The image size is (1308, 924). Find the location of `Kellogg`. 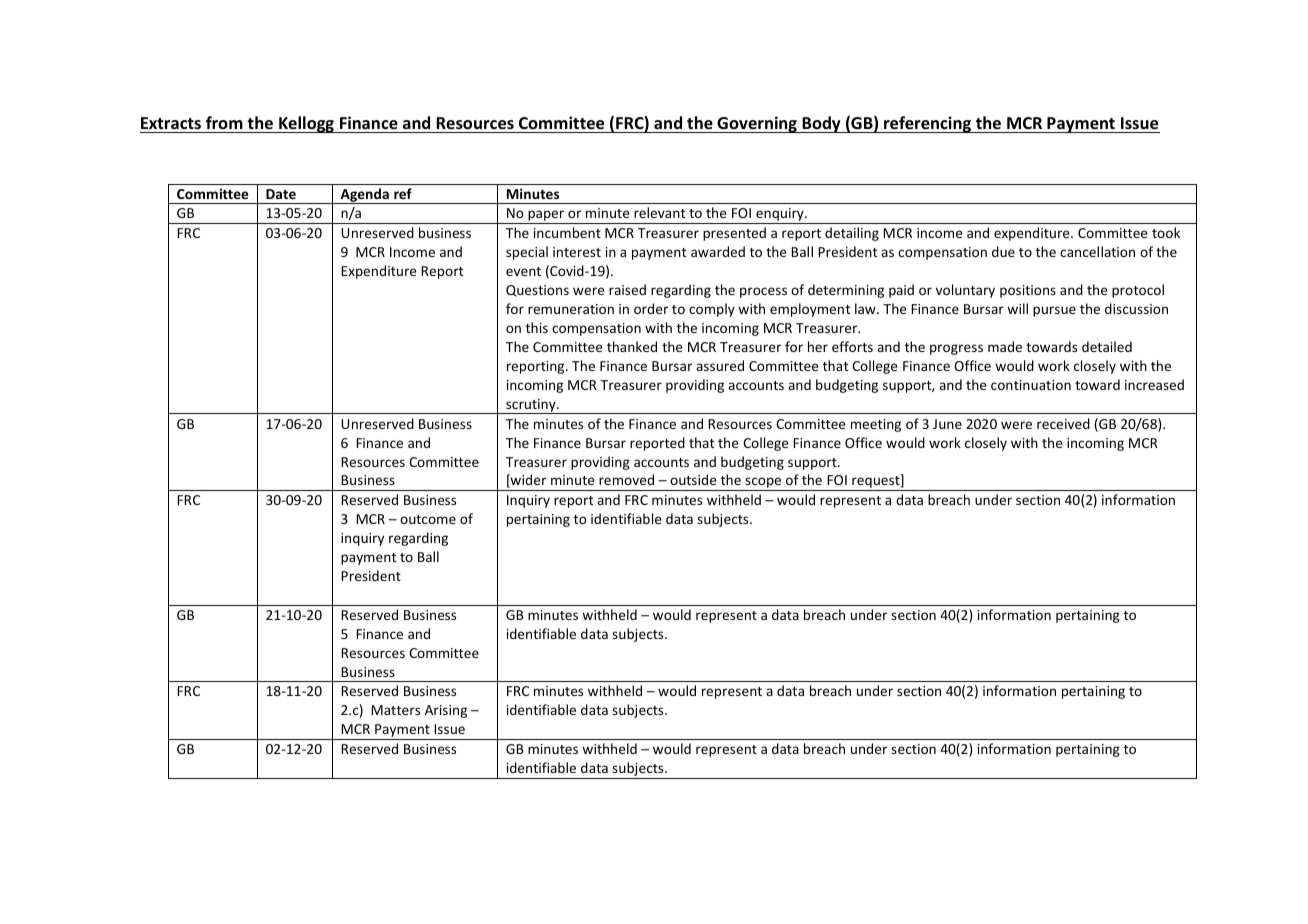

Kellogg is located at coordinates (306, 124).
